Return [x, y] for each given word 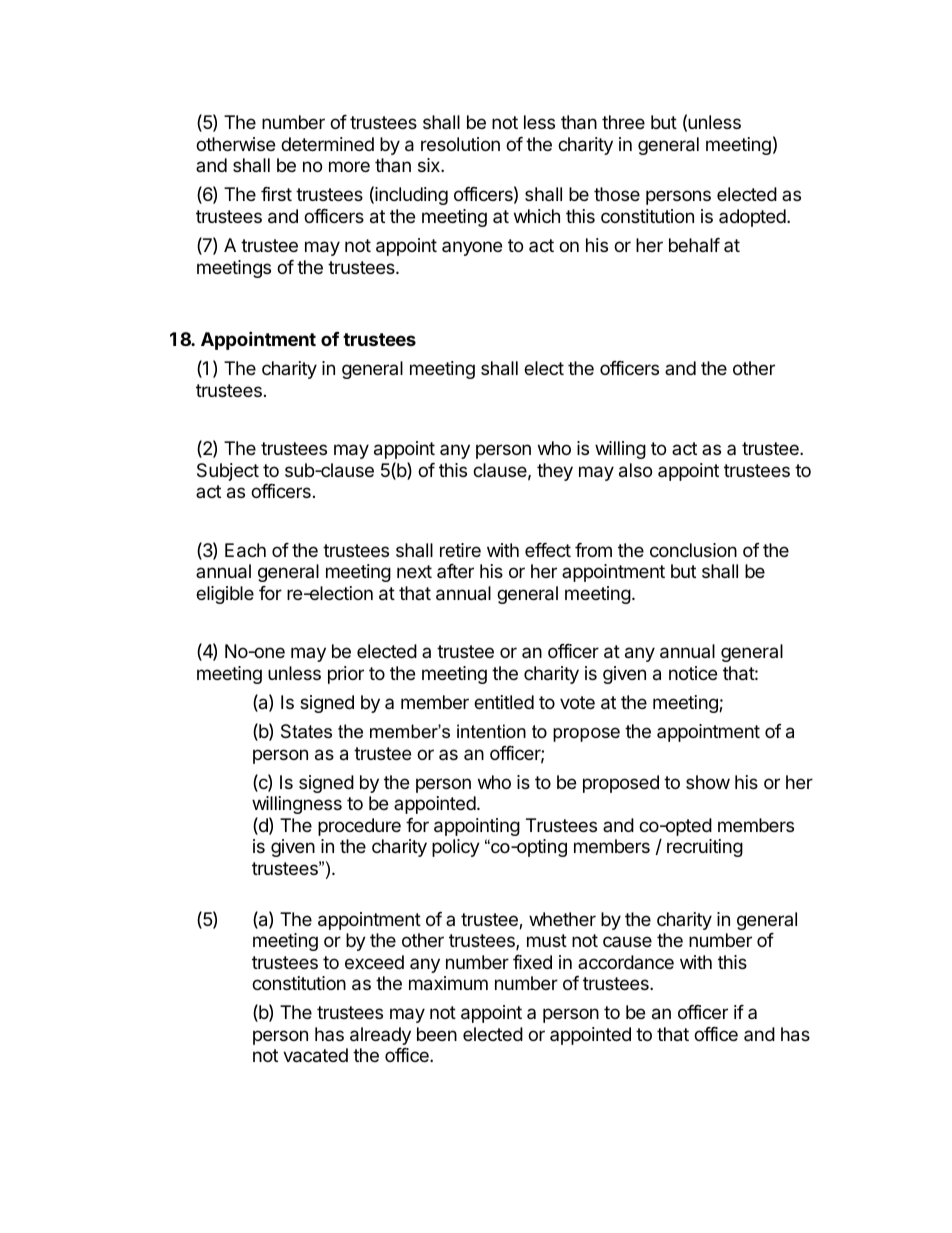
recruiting [705, 848]
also [635, 470]
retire [460, 550]
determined [327, 144]
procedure [359, 827]
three [623, 122]
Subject [228, 472]
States [306, 731]
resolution [460, 144]
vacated [315, 1055]
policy [456, 848]
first [276, 194]
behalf [694, 245]
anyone [472, 248]
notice [693, 673]
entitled [504, 702]
